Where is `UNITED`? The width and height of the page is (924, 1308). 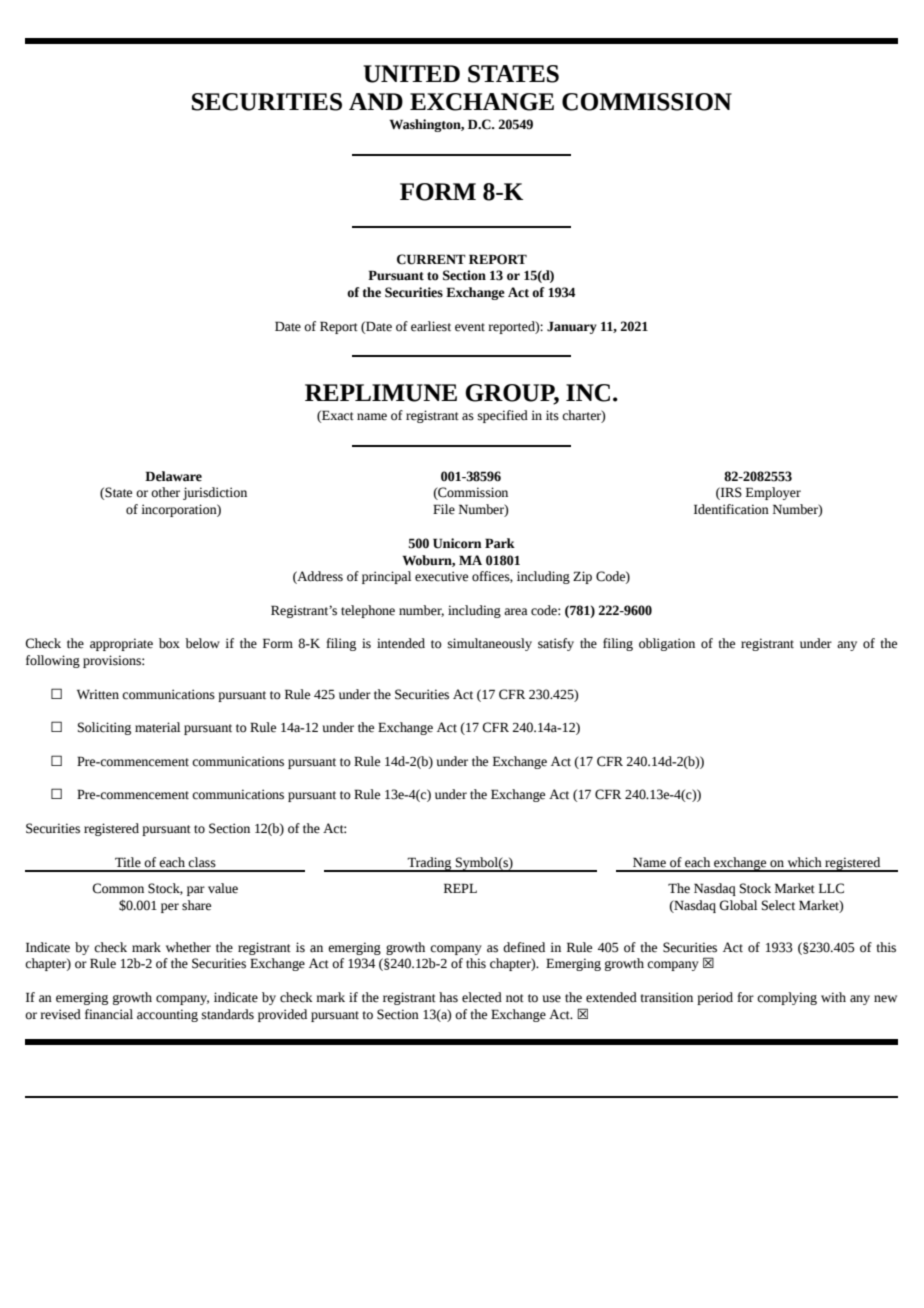
UNITED is located at coordinates (411, 74).
